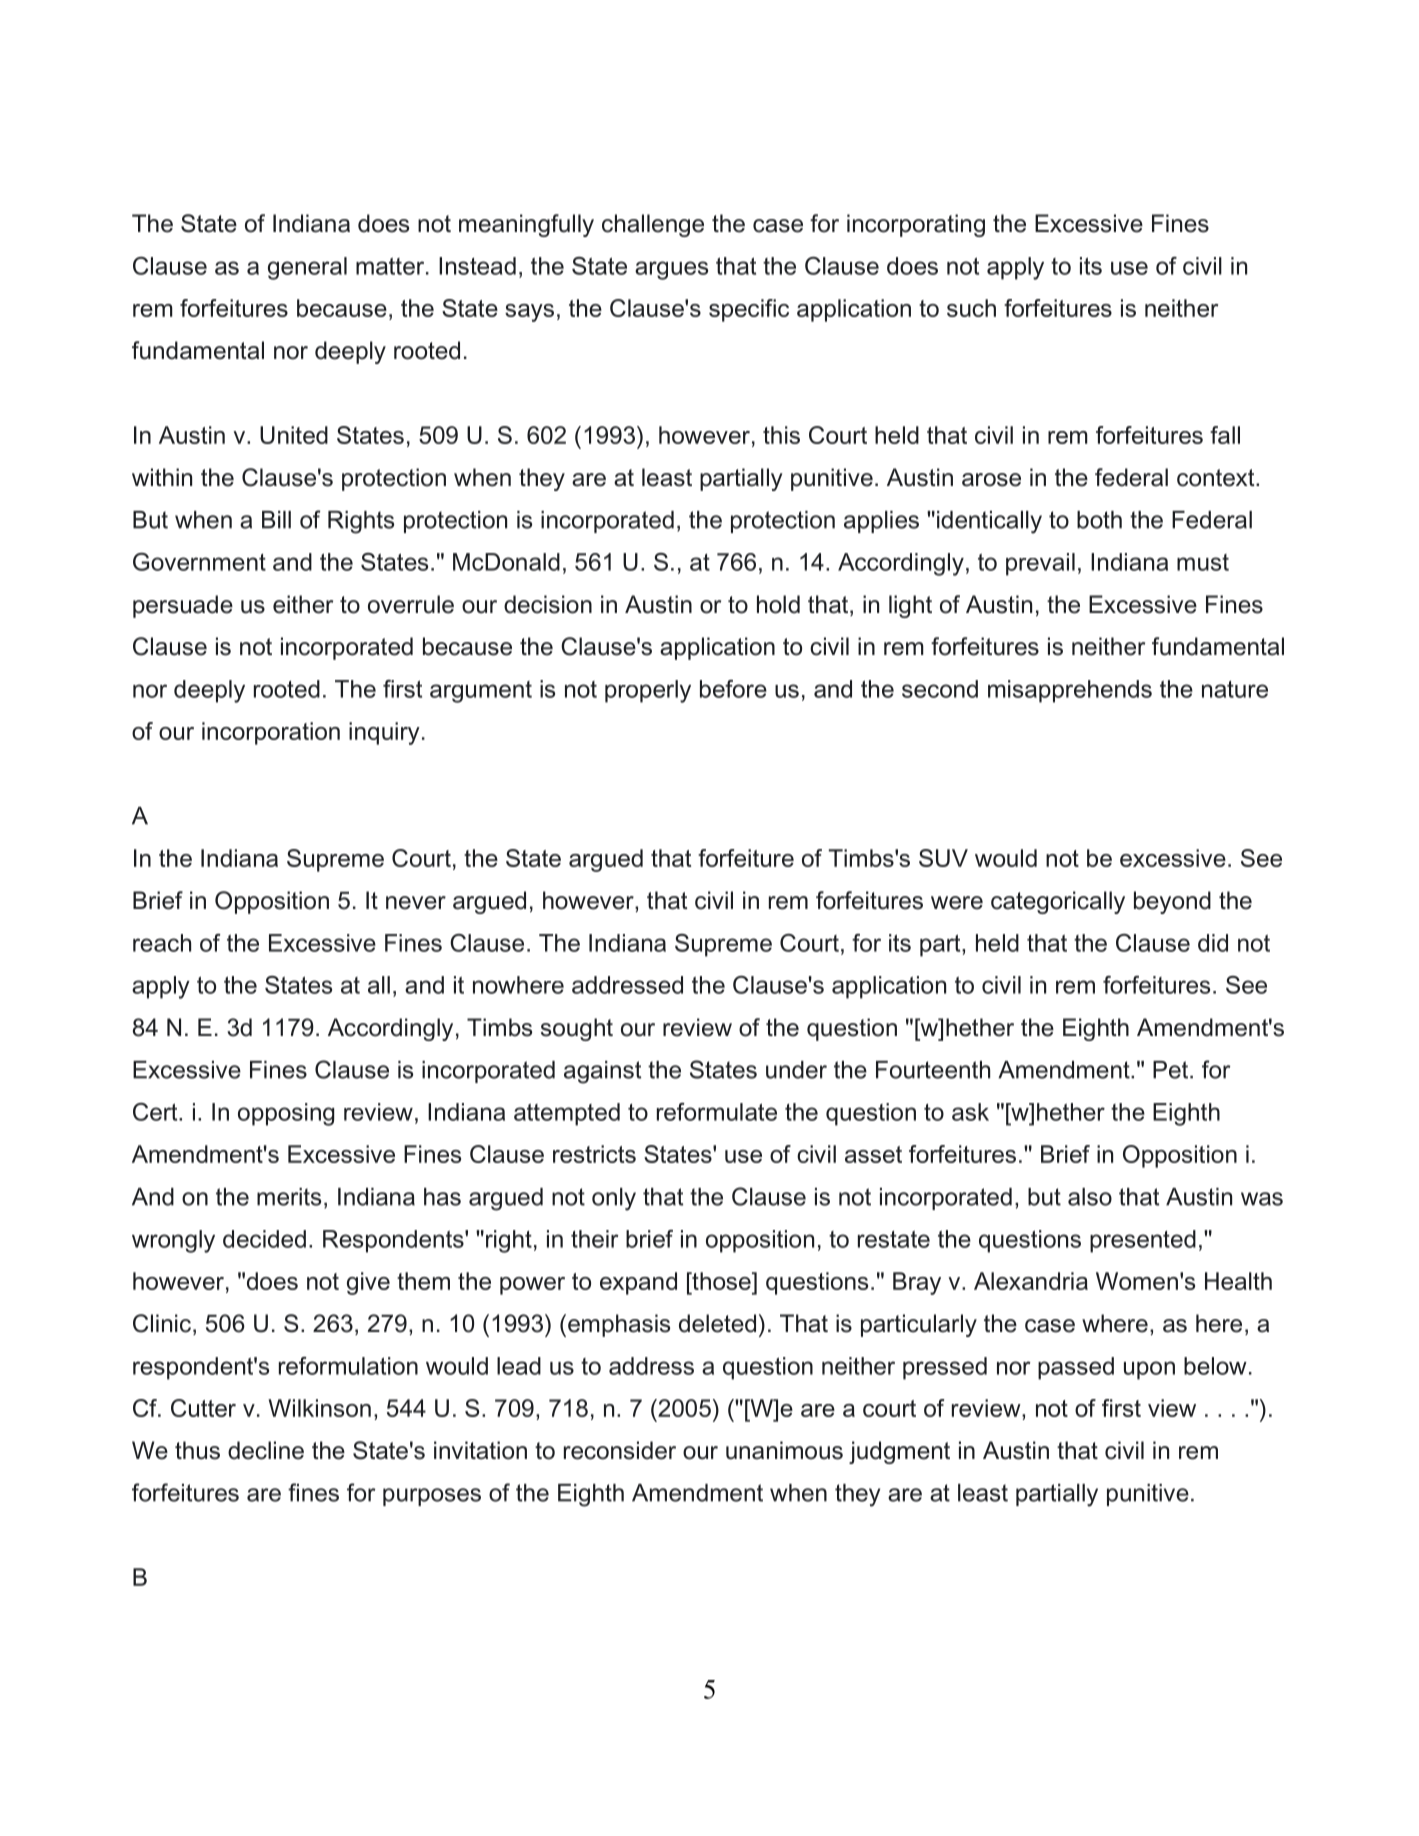 The width and height of the screenshot is (1419, 1836). What do you see at coordinates (671, 270) in the screenshot?
I see `argues` at bounding box center [671, 270].
